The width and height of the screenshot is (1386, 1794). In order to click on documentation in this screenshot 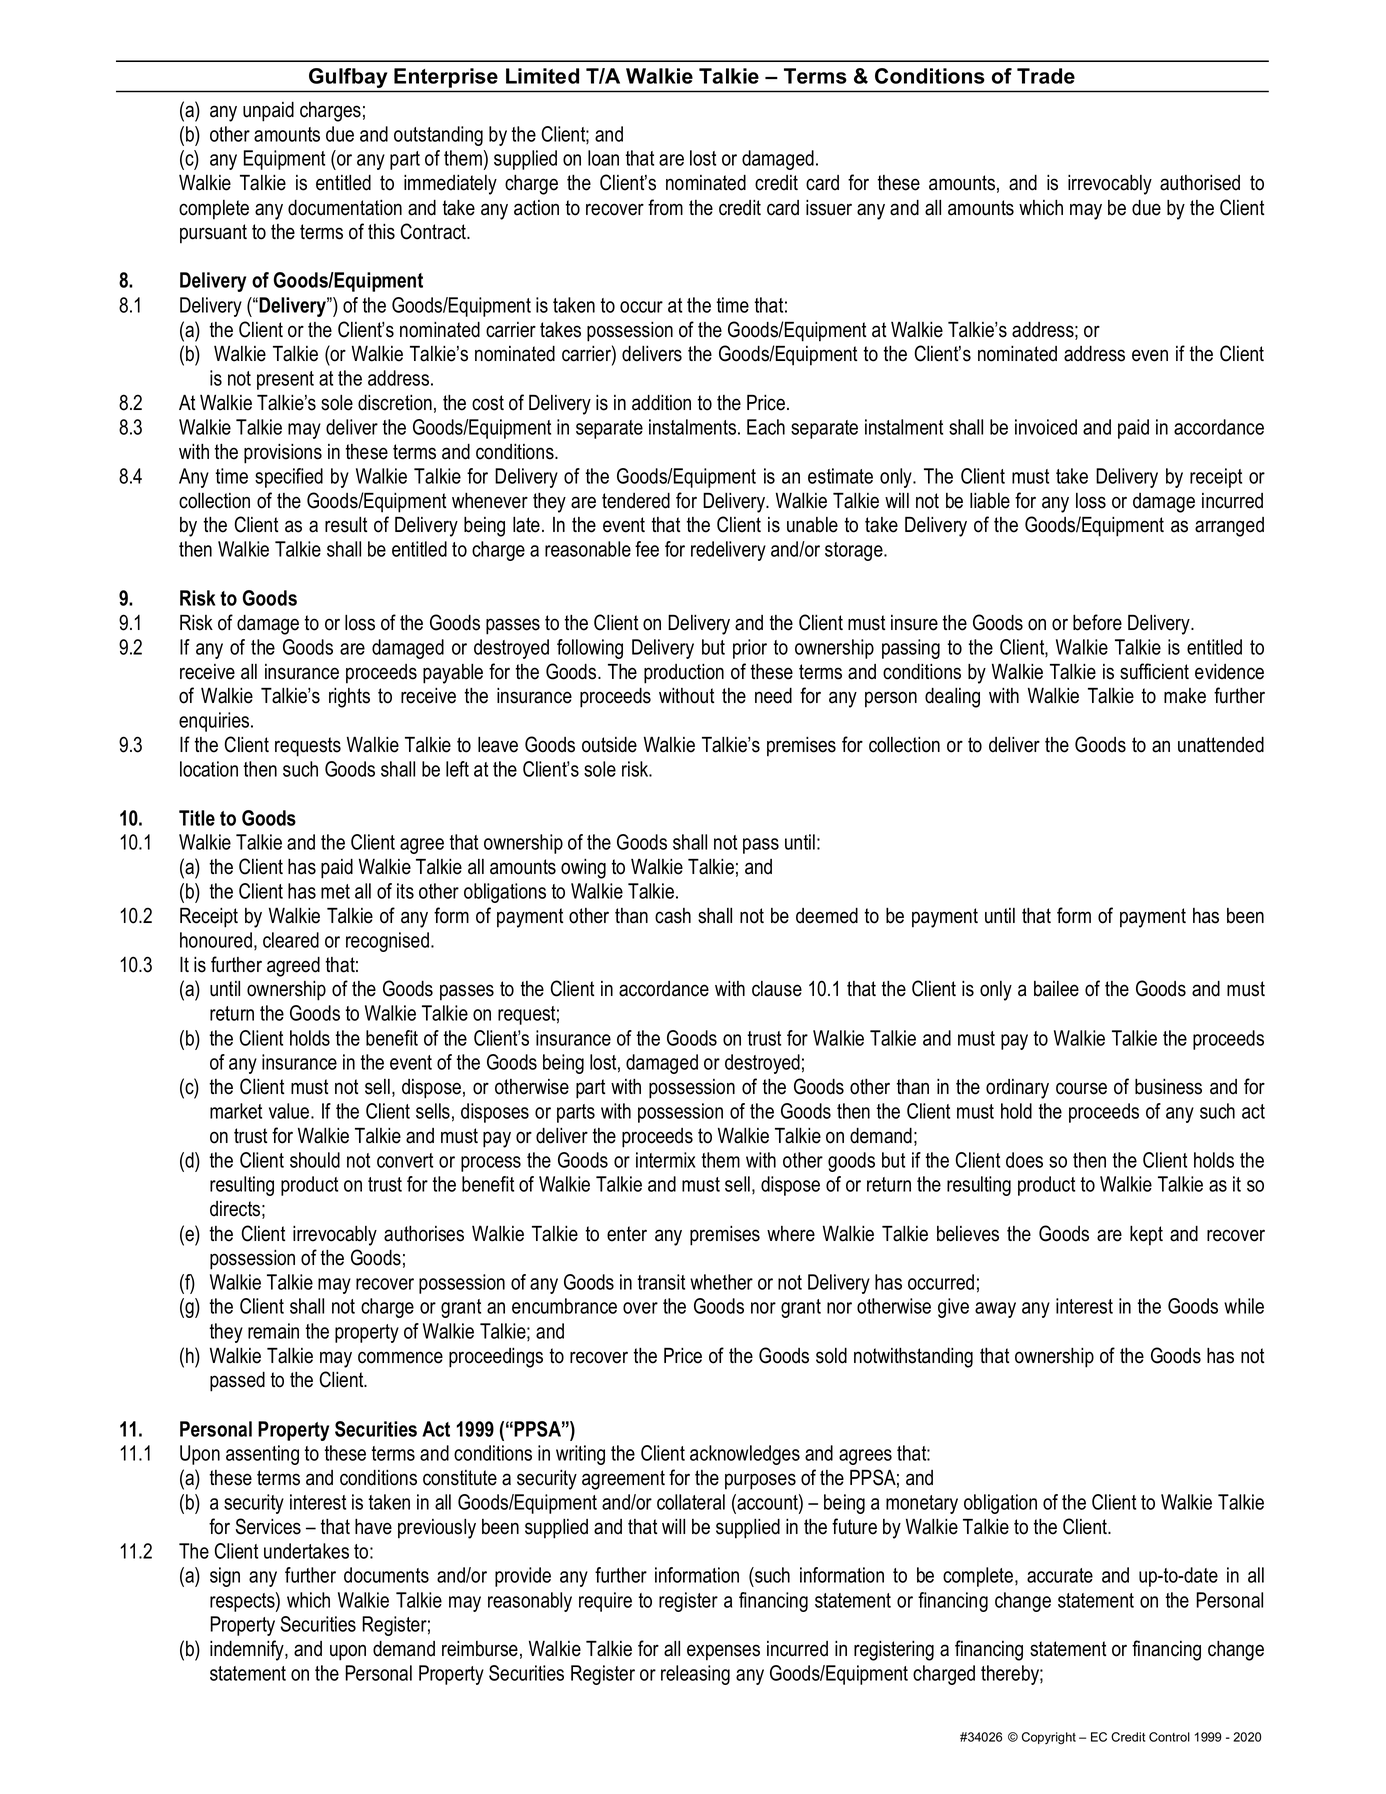, I will do `click(345, 207)`.
